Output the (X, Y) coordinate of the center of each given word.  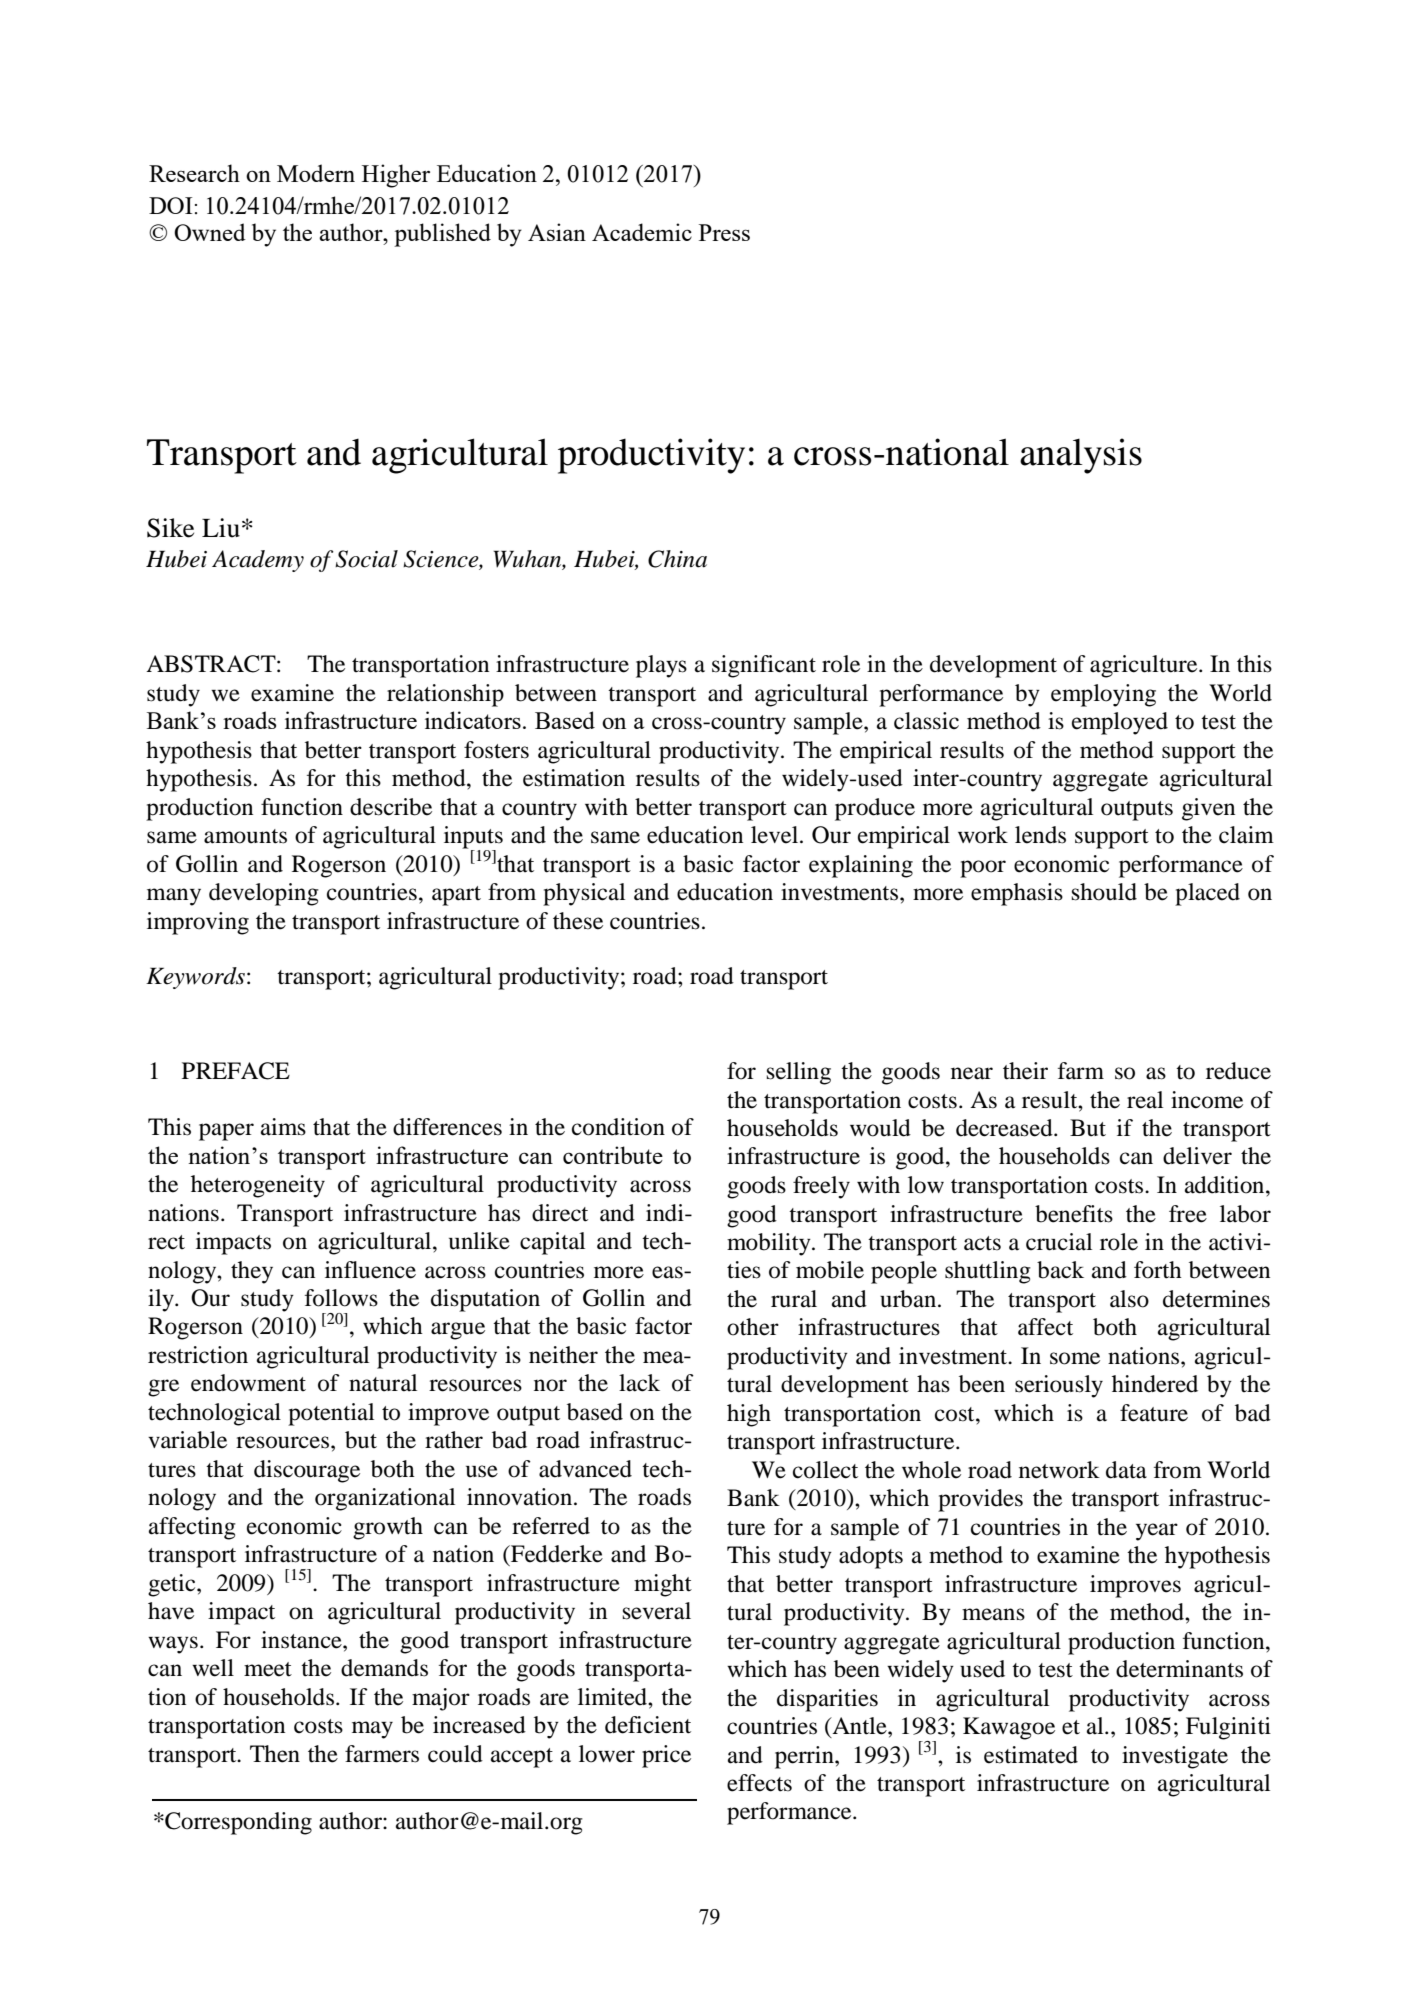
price (666, 1756)
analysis (1081, 456)
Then (275, 1754)
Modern (316, 173)
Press (724, 232)
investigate (1175, 1757)
